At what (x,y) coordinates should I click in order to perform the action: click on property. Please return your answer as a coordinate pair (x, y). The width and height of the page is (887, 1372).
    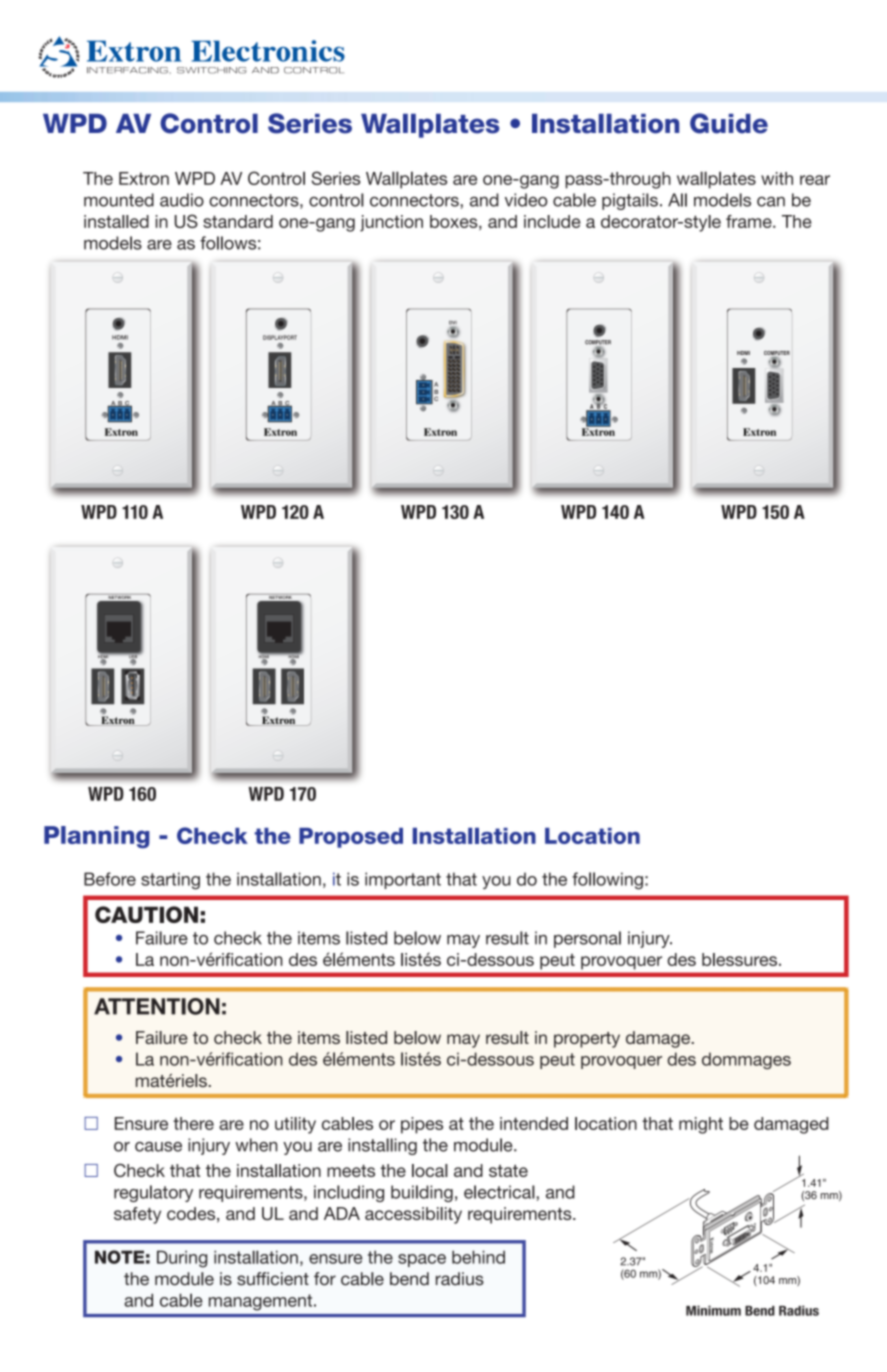
    Looking at the image, I should click on (587, 1040).
